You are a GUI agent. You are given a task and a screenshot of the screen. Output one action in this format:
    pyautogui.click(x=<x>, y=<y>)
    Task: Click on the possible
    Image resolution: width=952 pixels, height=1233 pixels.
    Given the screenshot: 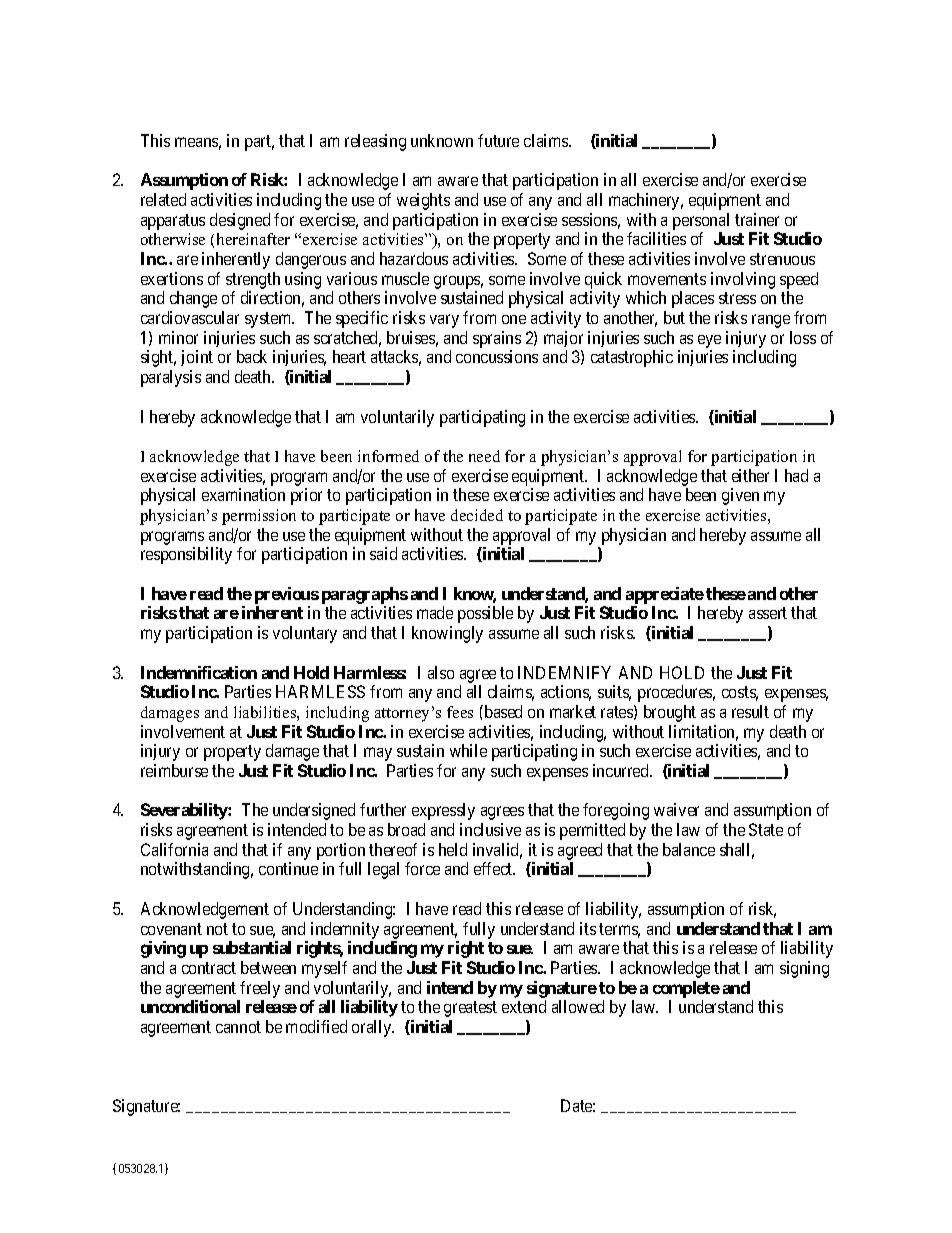 What is the action you would take?
    pyautogui.click(x=485, y=614)
